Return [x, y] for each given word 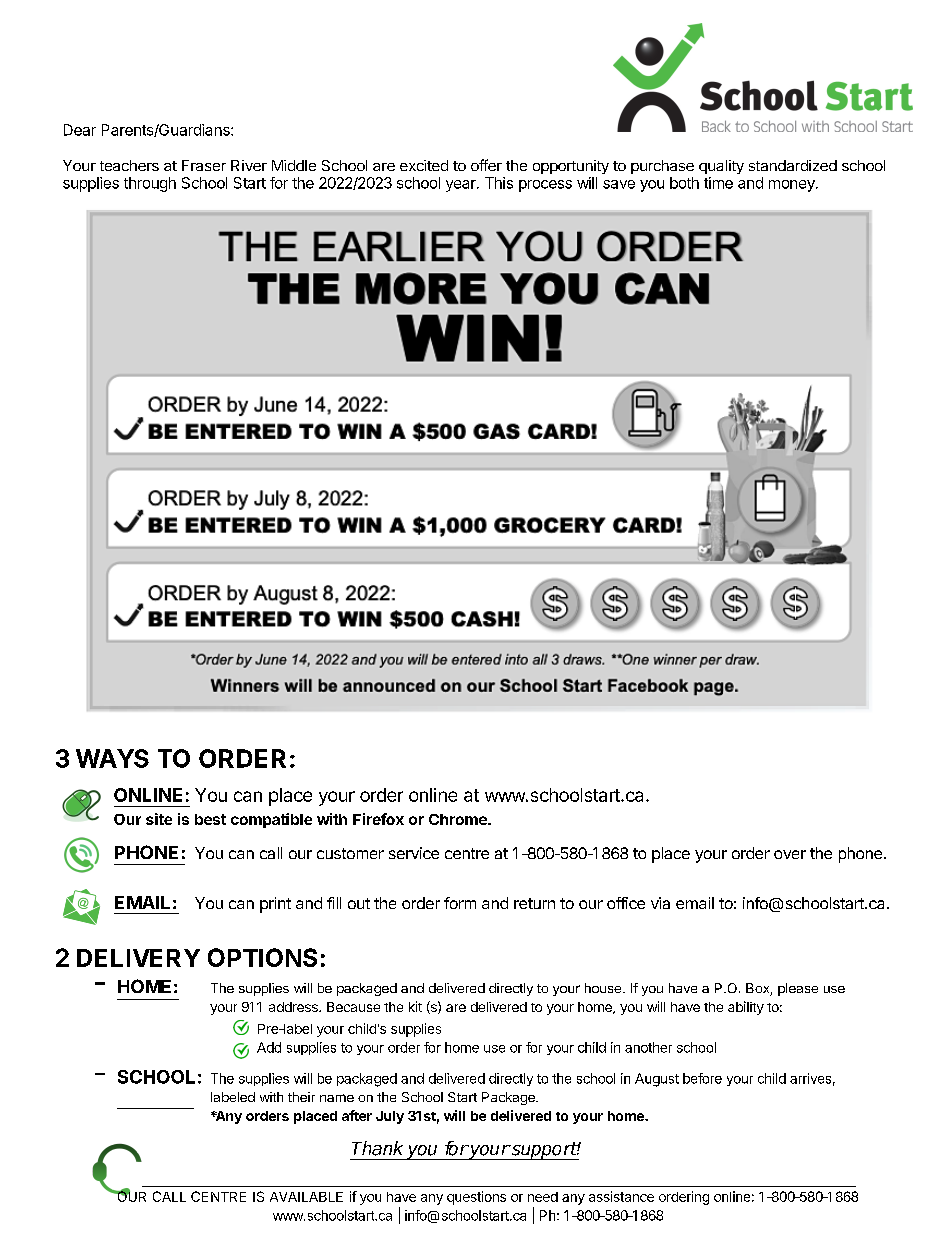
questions [476, 1198]
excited [424, 165]
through [150, 184]
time [718, 183]
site [159, 819]
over [790, 854]
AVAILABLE [306, 1197]
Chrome [459, 819]
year [462, 186]
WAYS [112, 758]
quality [721, 167]
